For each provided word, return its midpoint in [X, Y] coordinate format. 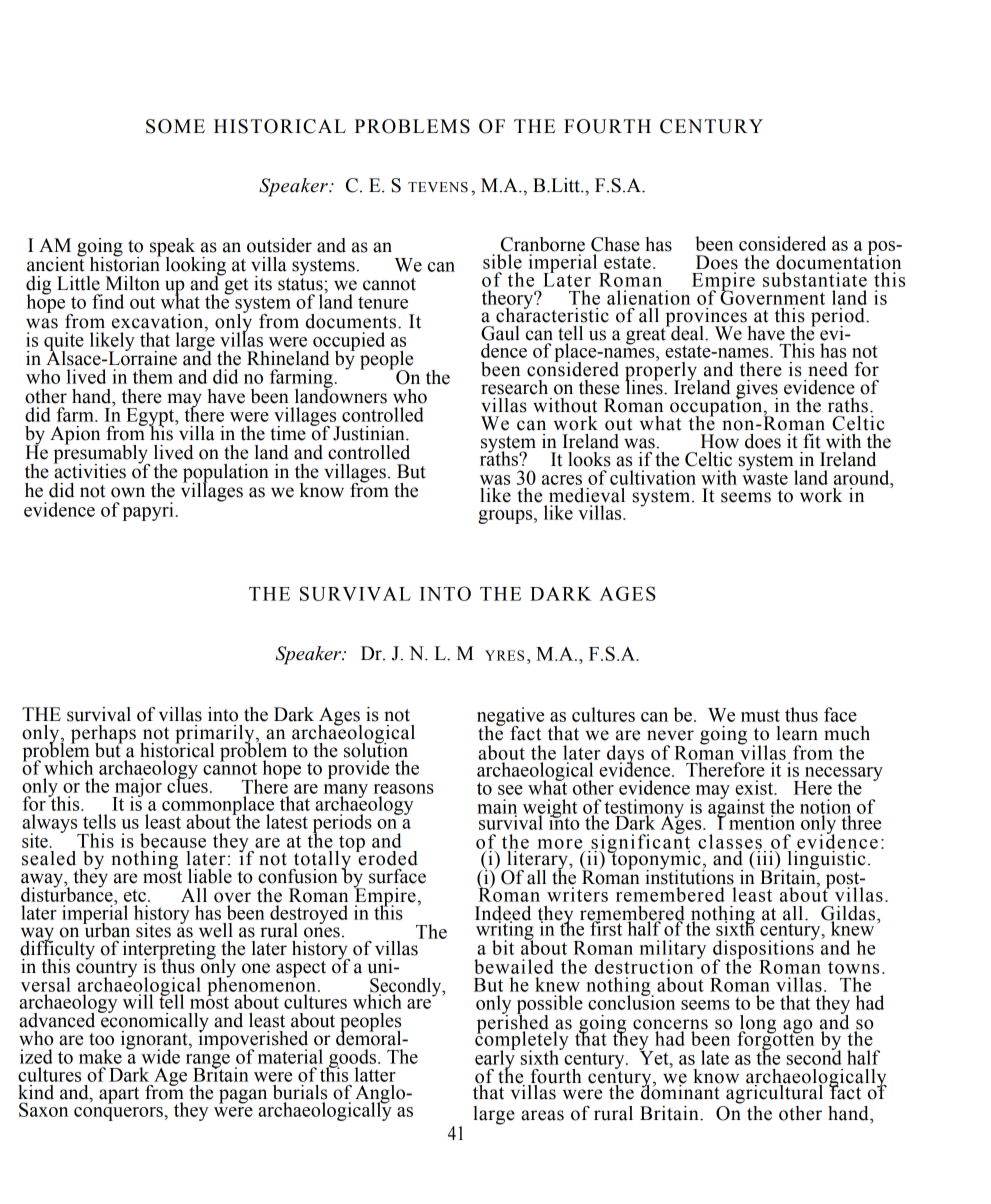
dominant [681, 1091]
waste [765, 477]
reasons [404, 789]
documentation [838, 261]
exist [755, 787]
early [495, 1059]
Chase [615, 244]
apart [119, 1095]
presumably [101, 454]
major [137, 788]
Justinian [370, 433]
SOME [175, 126]
